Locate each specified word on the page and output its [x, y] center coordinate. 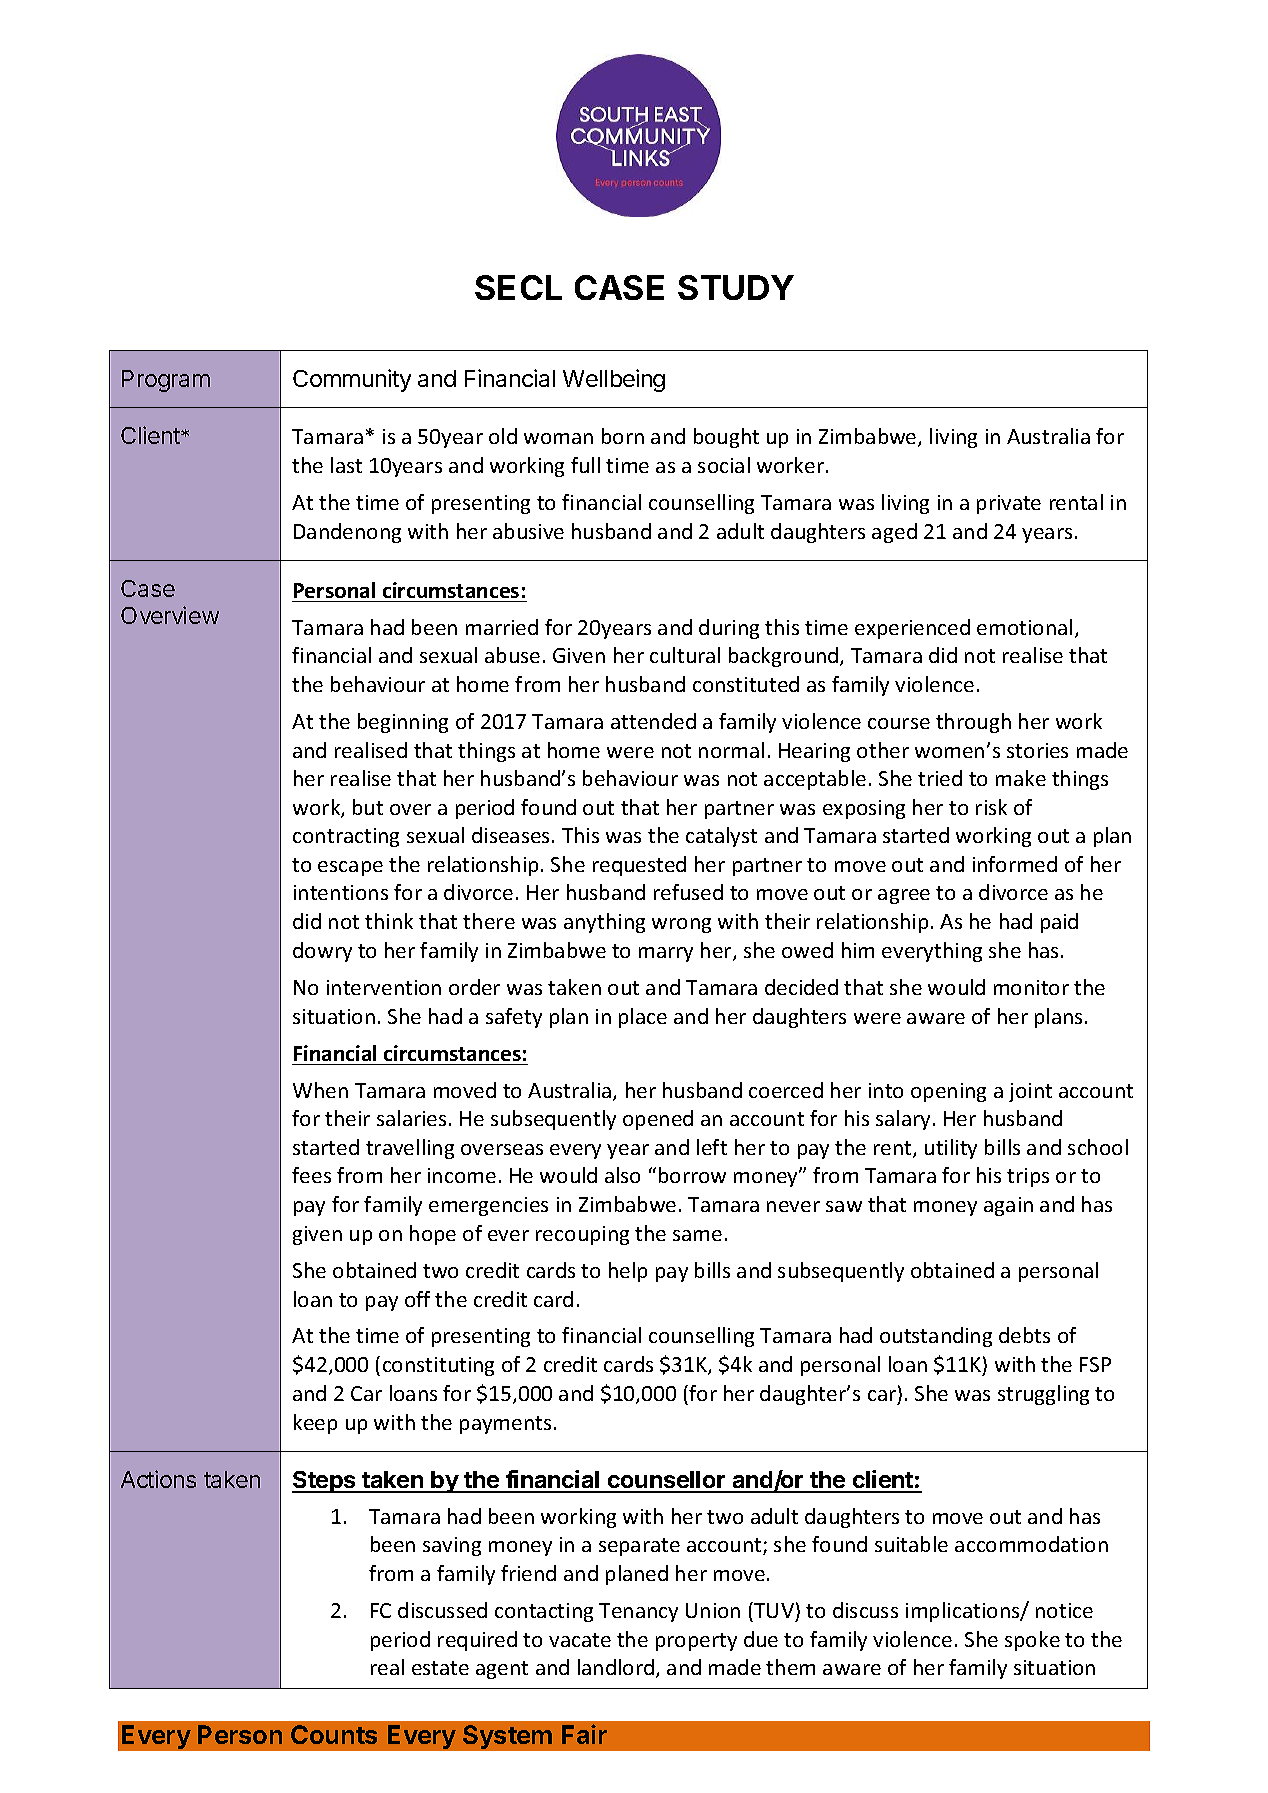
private [1009, 504]
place [643, 1018]
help [628, 1272]
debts [1024, 1335]
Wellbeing [614, 380]
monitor [1031, 987]
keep [315, 1424]
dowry [322, 952]
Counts [334, 1734]
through [973, 723]
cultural [685, 655]
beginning [403, 723]
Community [352, 380]
